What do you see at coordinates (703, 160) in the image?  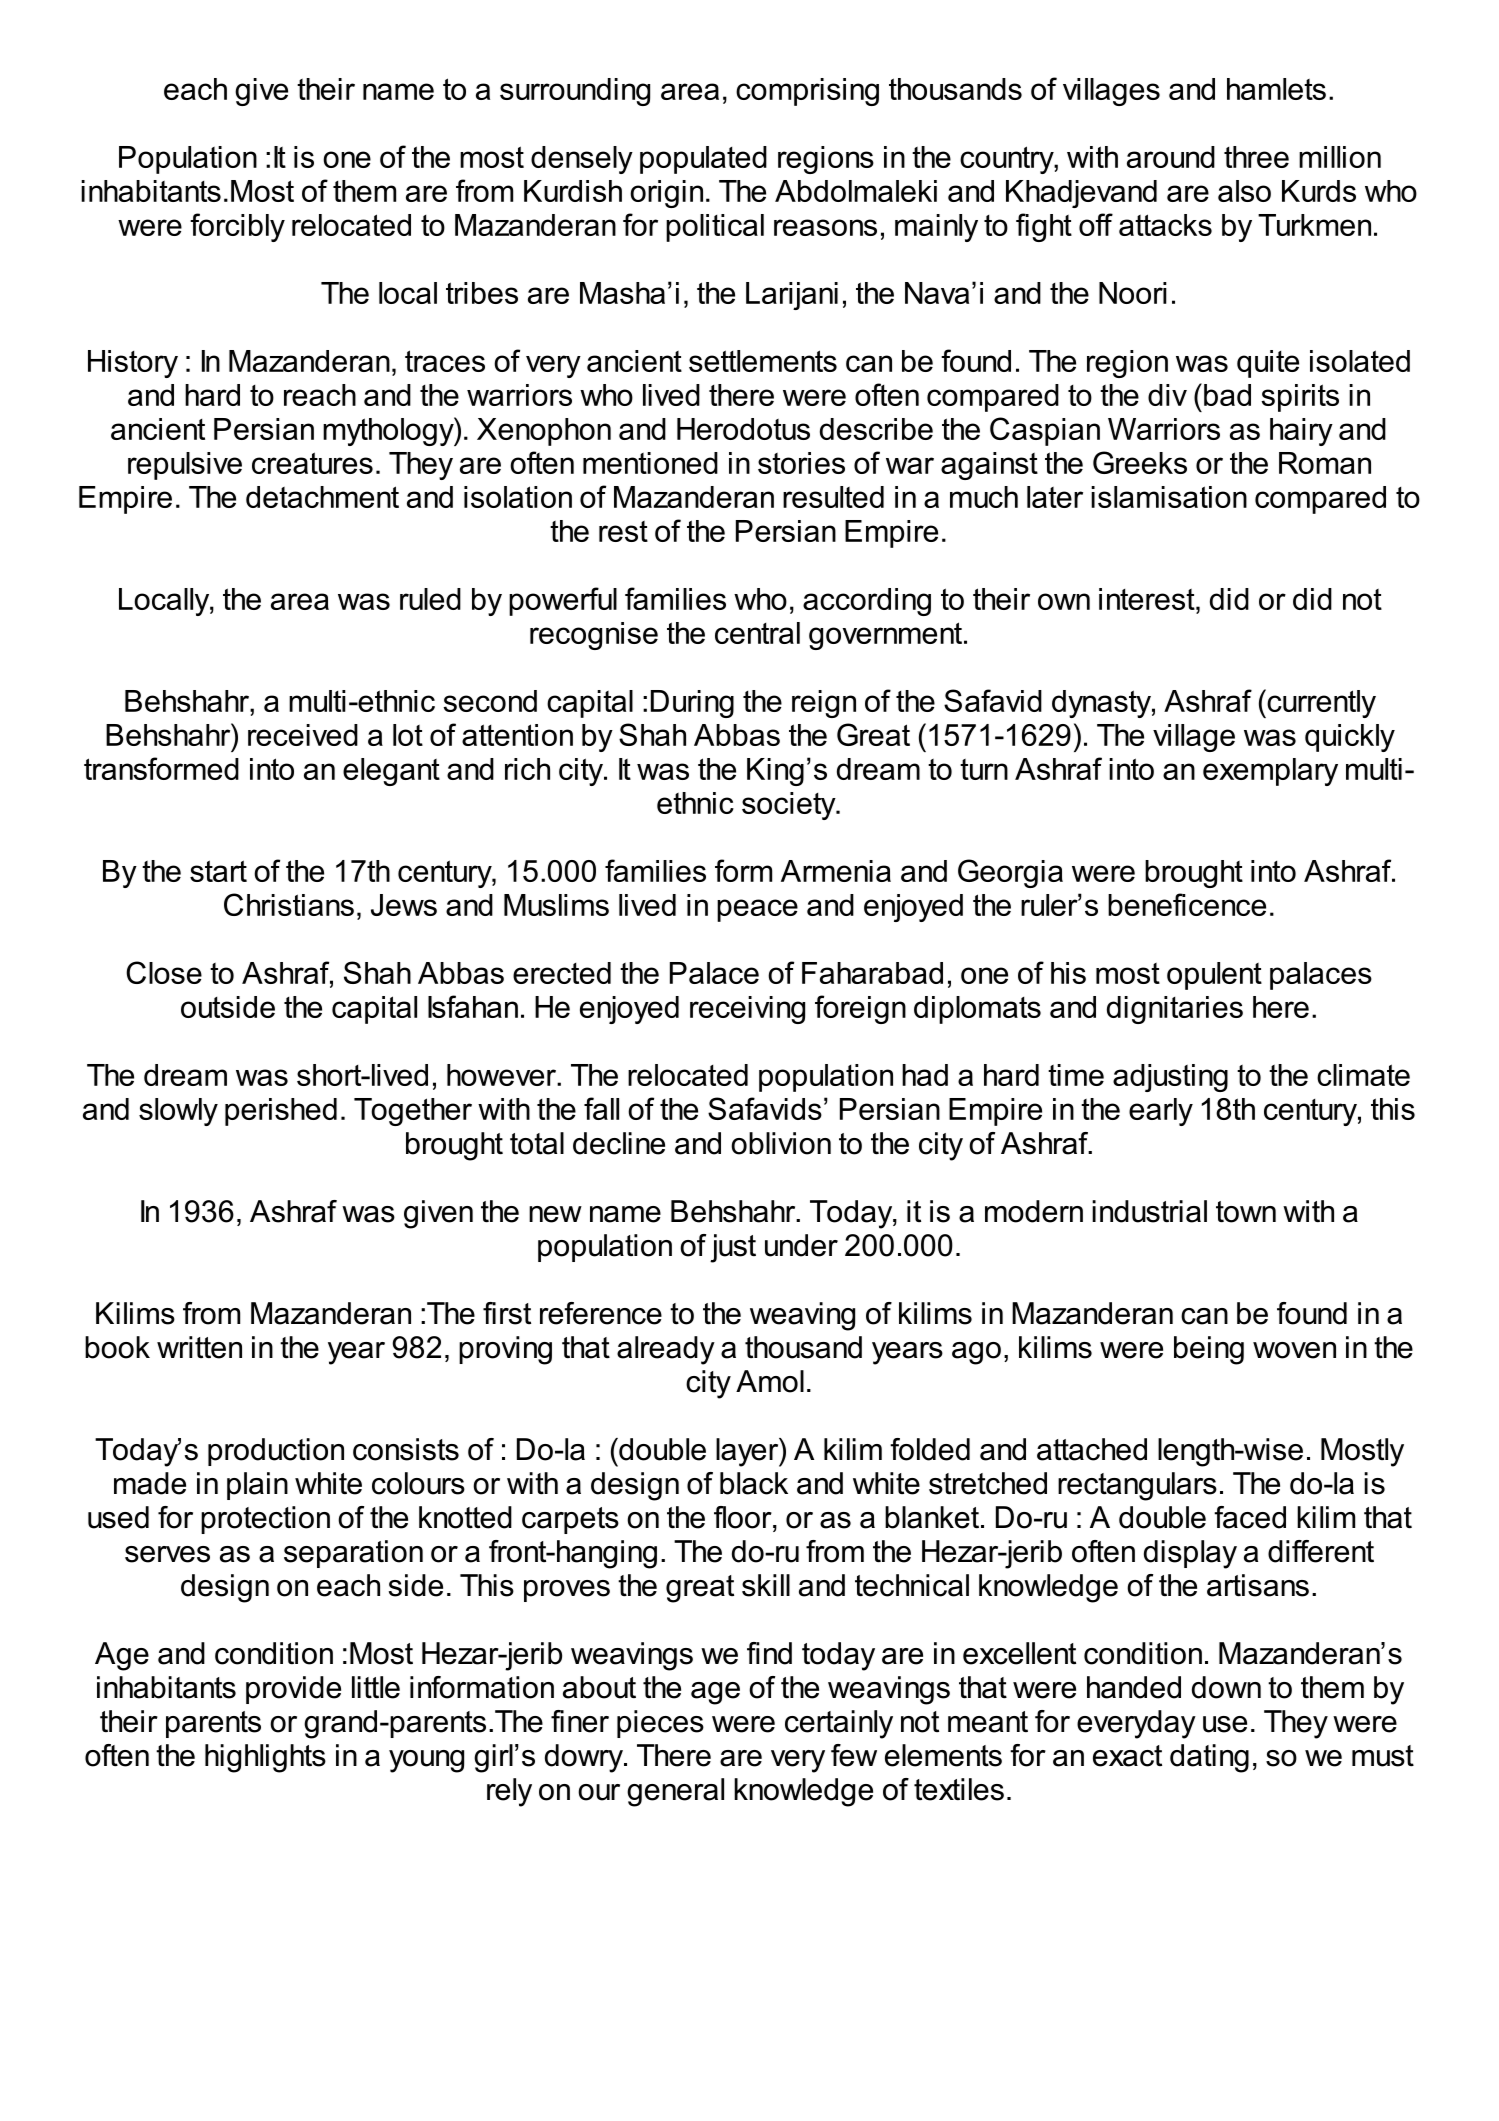 I see `populated` at bounding box center [703, 160].
